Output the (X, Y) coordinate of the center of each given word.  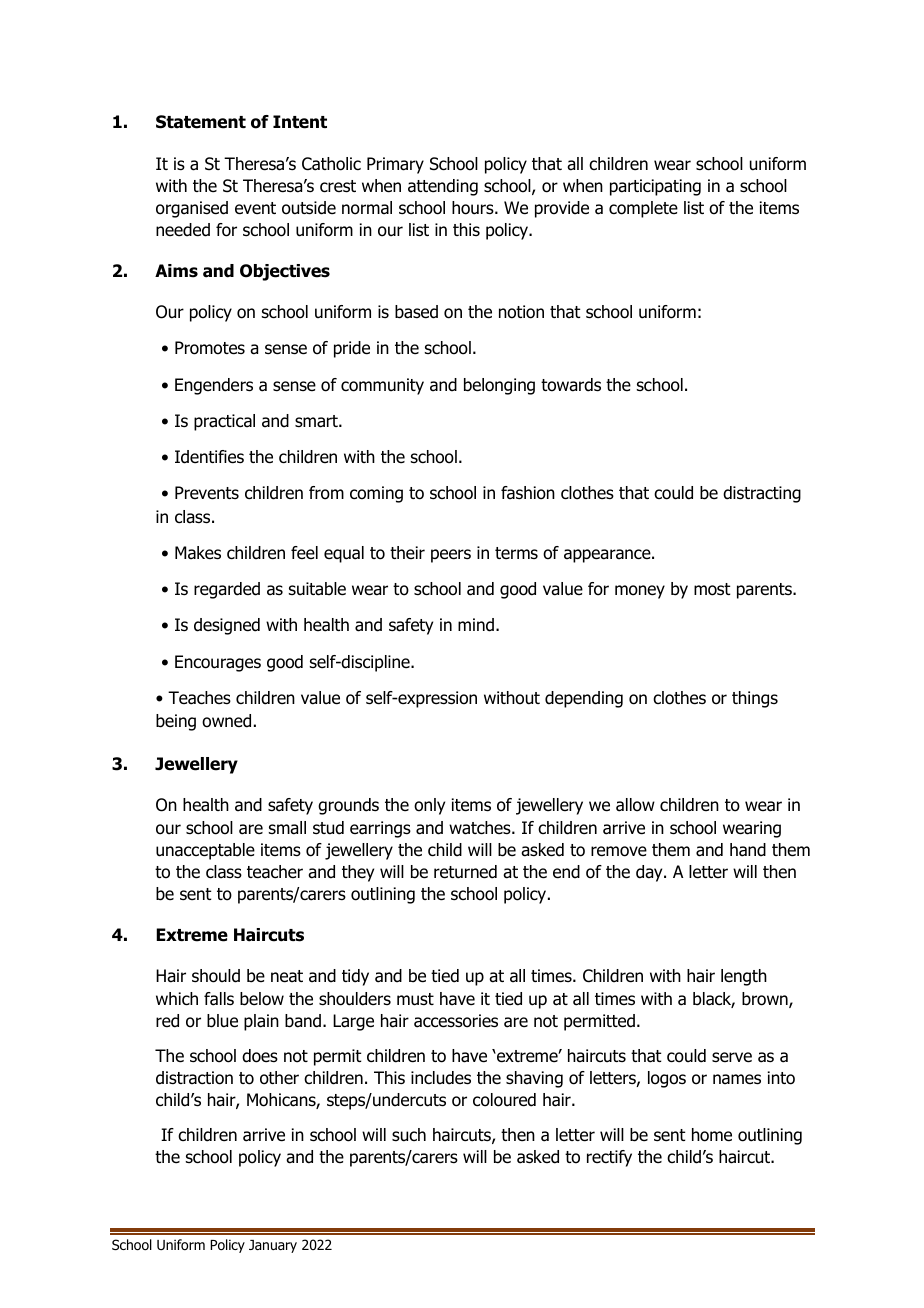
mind (476, 625)
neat (287, 976)
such (409, 1135)
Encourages (218, 663)
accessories (456, 1021)
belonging (499, 386)
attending (443, 187)
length (744, 977)
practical (224, 422)
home (712, 1135)
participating (655, 187)
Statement (201, 122)
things (755, 699)
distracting (762, 494)
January (273, 1246)
